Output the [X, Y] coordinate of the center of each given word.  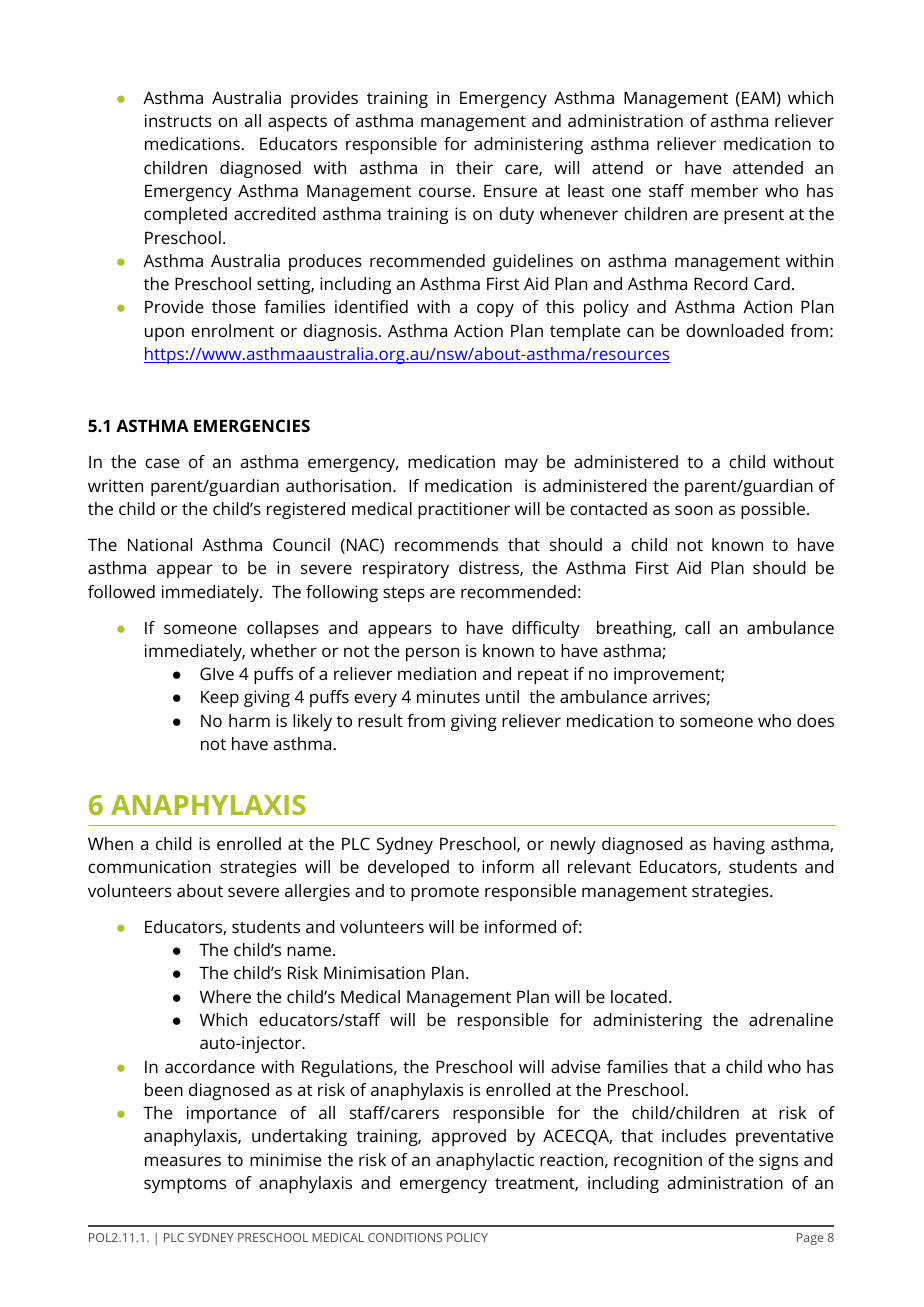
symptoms [185, 1185]
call [697, 627]
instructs [178, 120]
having [739, 845]
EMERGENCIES [252, 425]
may [521, 465]
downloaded [735, 330]
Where [225, 996]
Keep [220, 699]
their [474, 167]
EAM [758, 97]
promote [445, 893]
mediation [437, 673]
